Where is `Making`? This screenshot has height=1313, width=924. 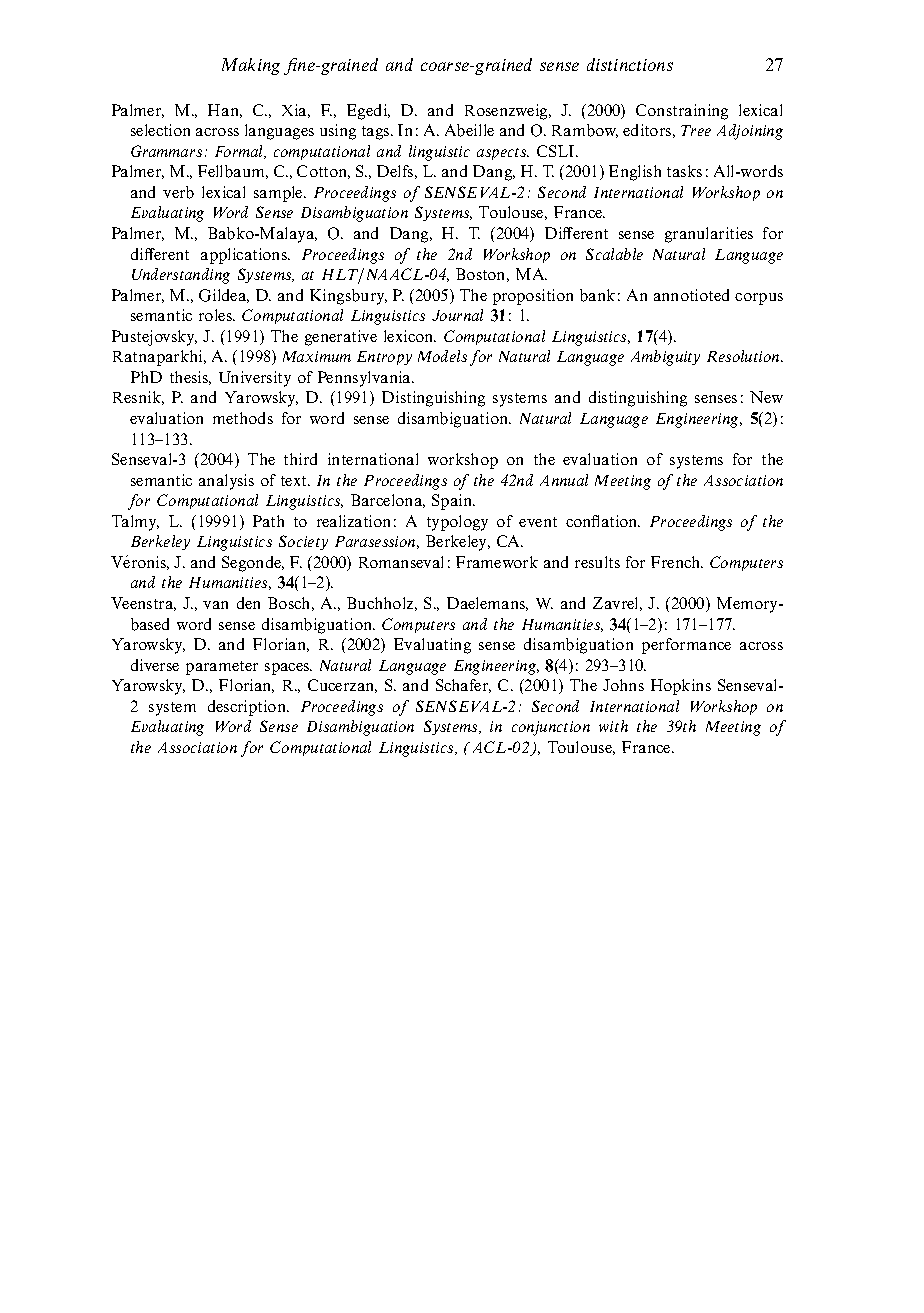 Making is located at coordinates (251, 66).
